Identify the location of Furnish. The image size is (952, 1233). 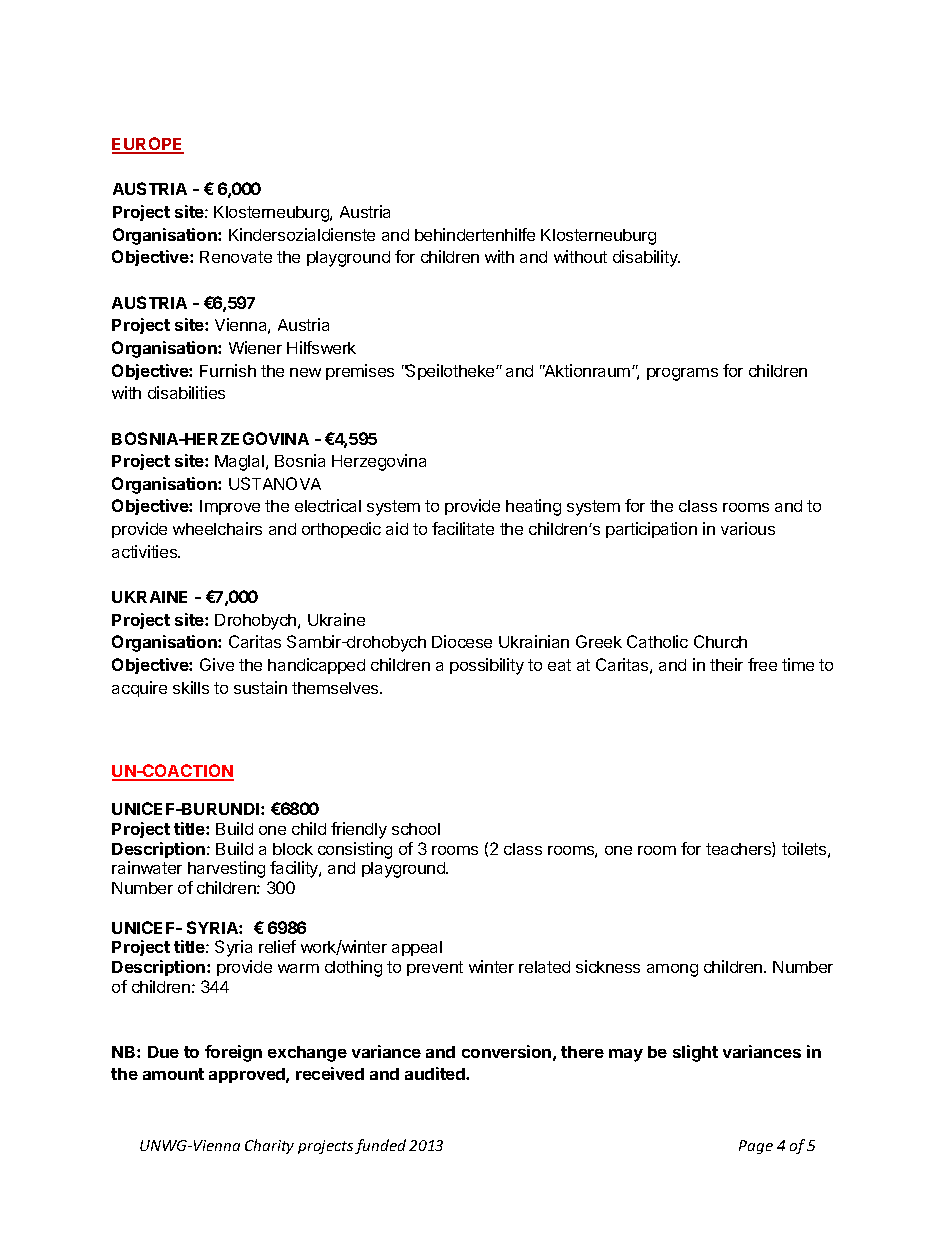
(228, 370).
